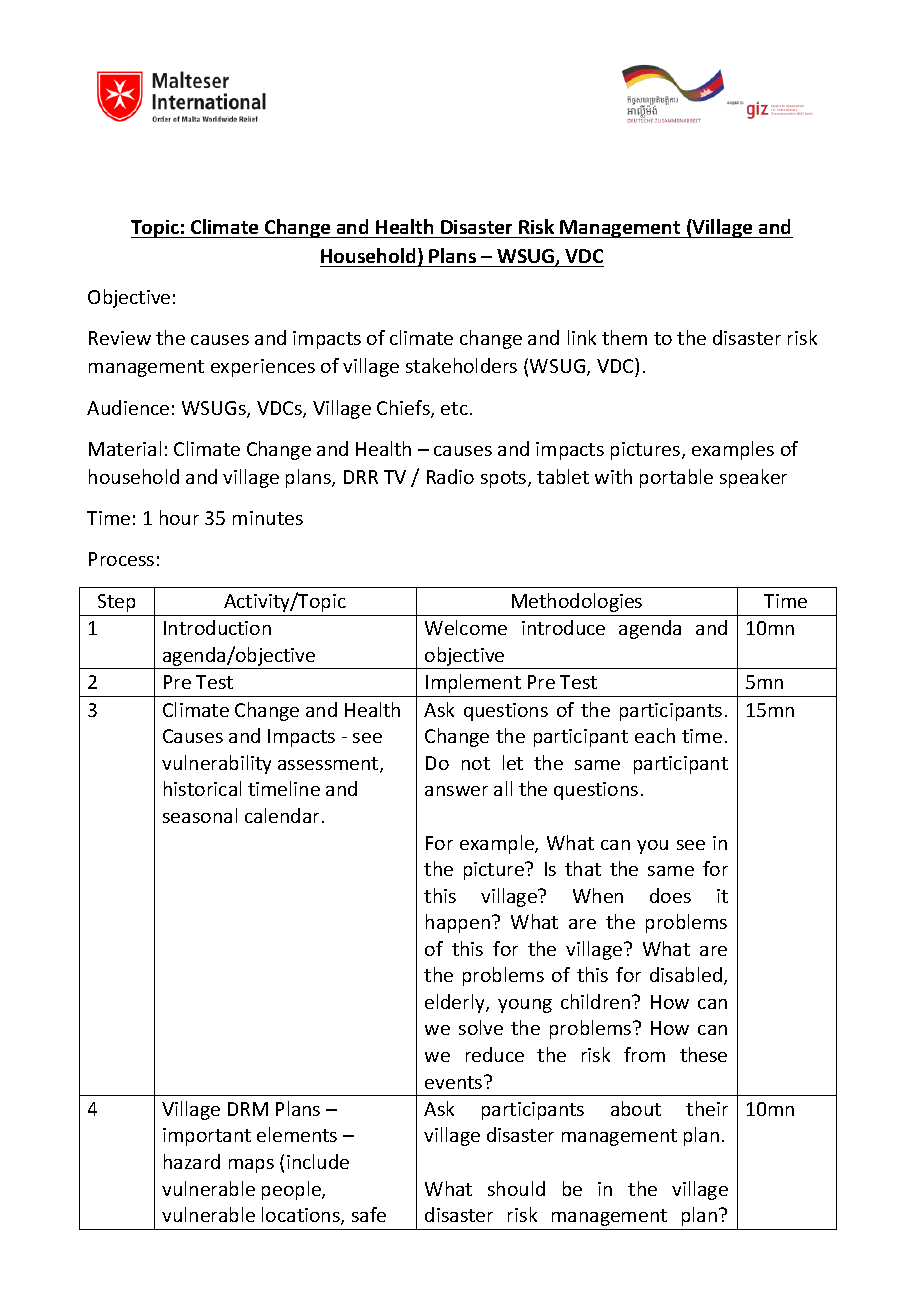  Describe the element at coordinates (461, 365) in the document. I see `stakeholders` at that location.
